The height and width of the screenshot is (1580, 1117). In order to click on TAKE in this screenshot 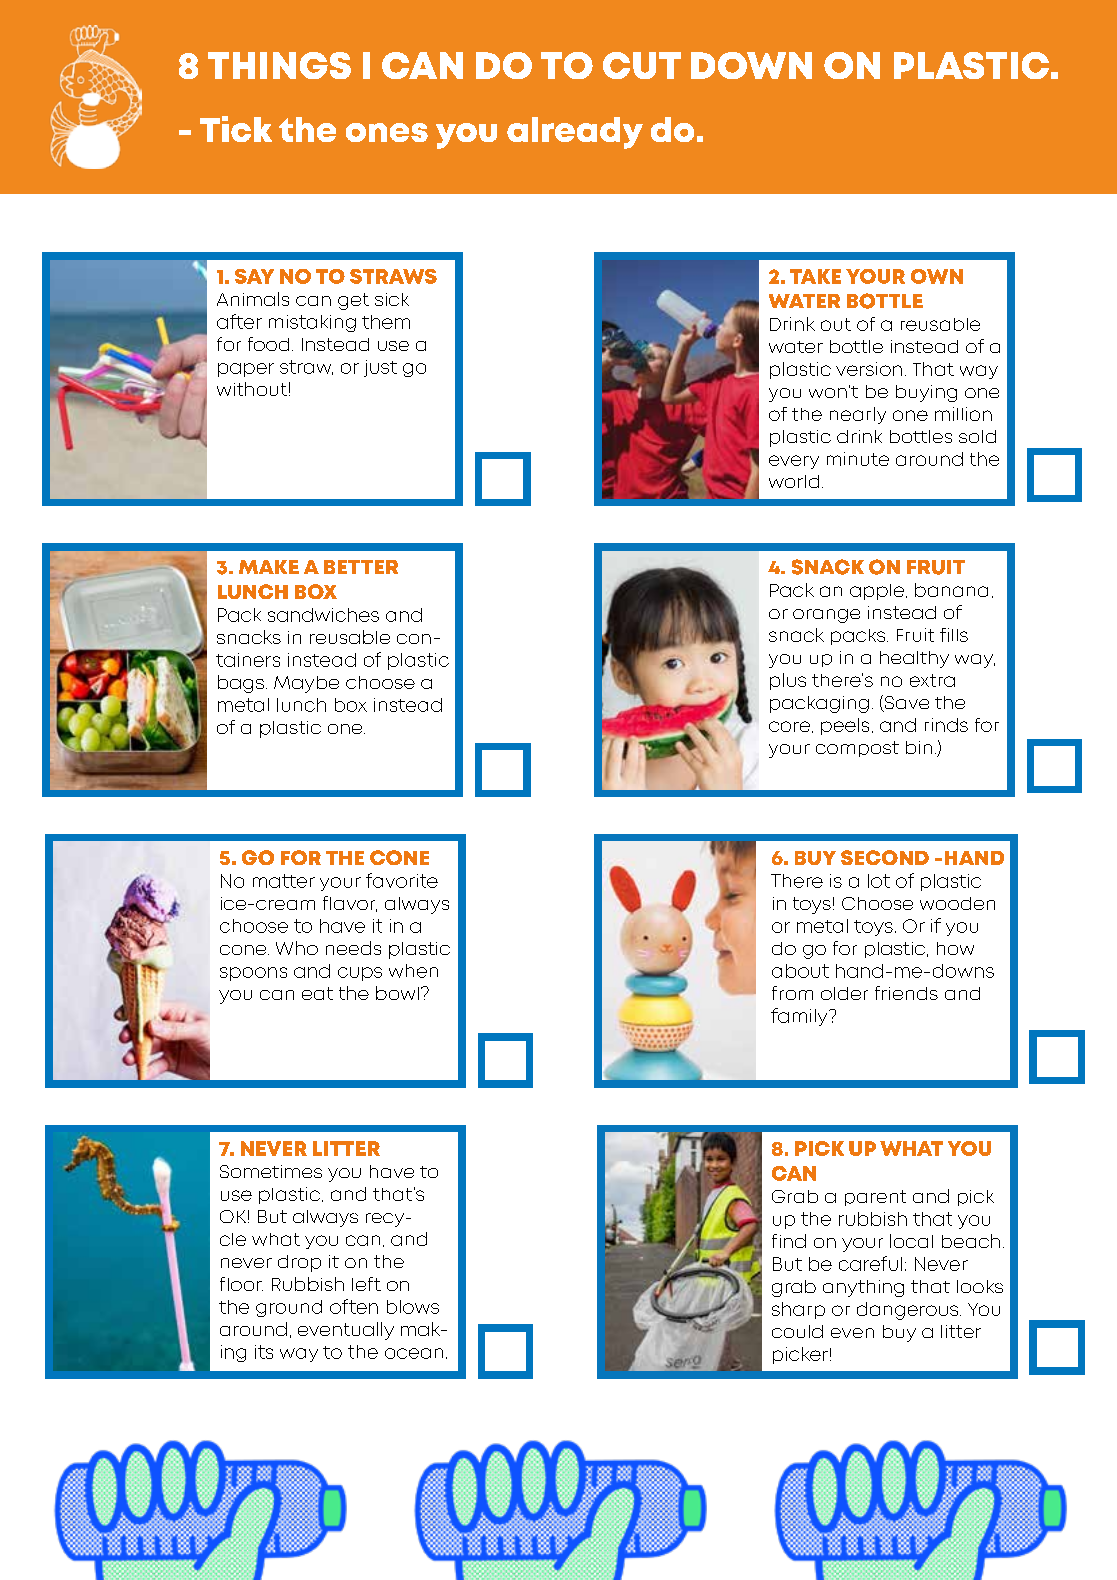, I will do `click(815, 276)`.
